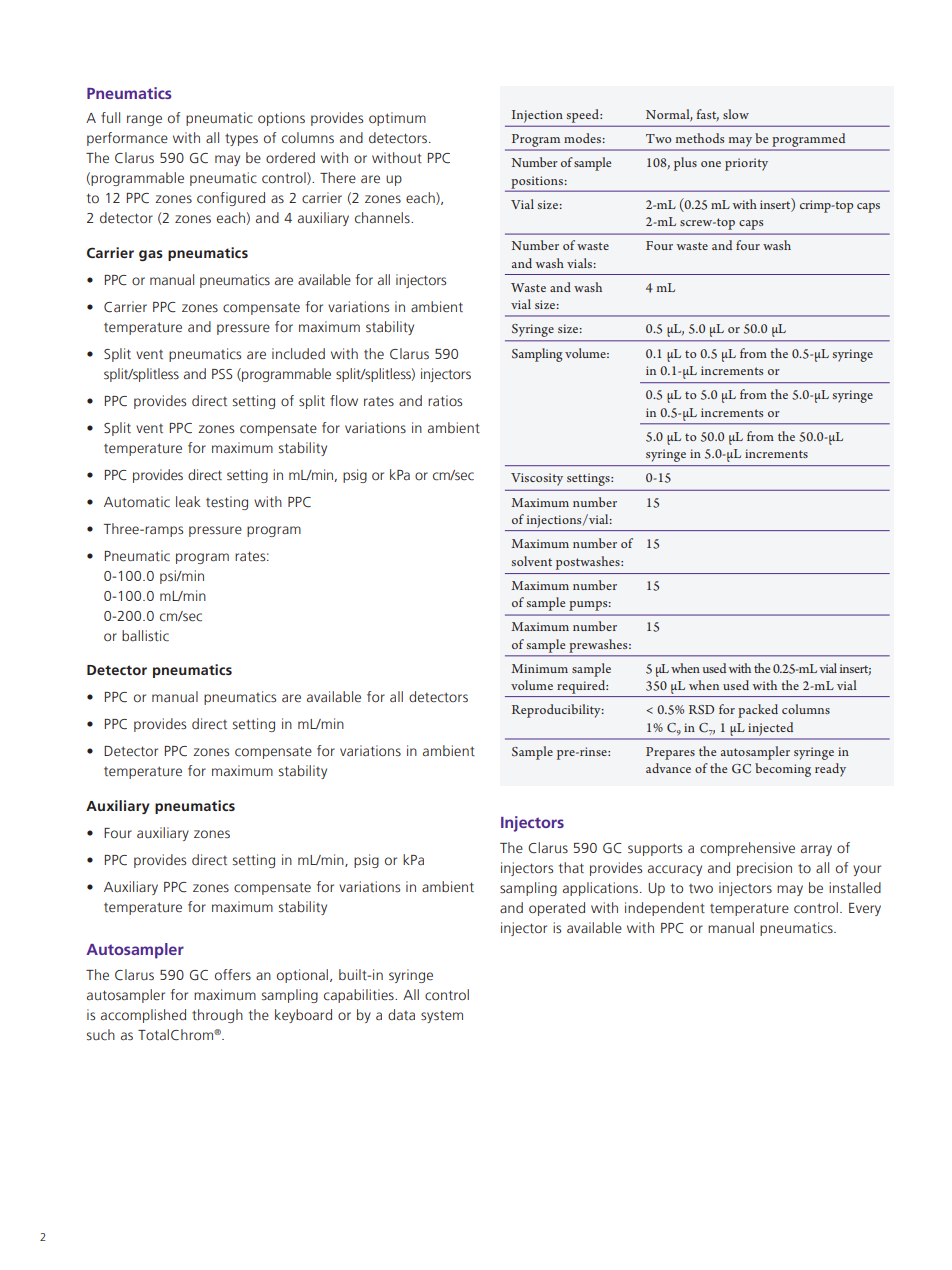  Describe the element at coordinates (771, 728) in the screenshot. I see `injected` at that location.
